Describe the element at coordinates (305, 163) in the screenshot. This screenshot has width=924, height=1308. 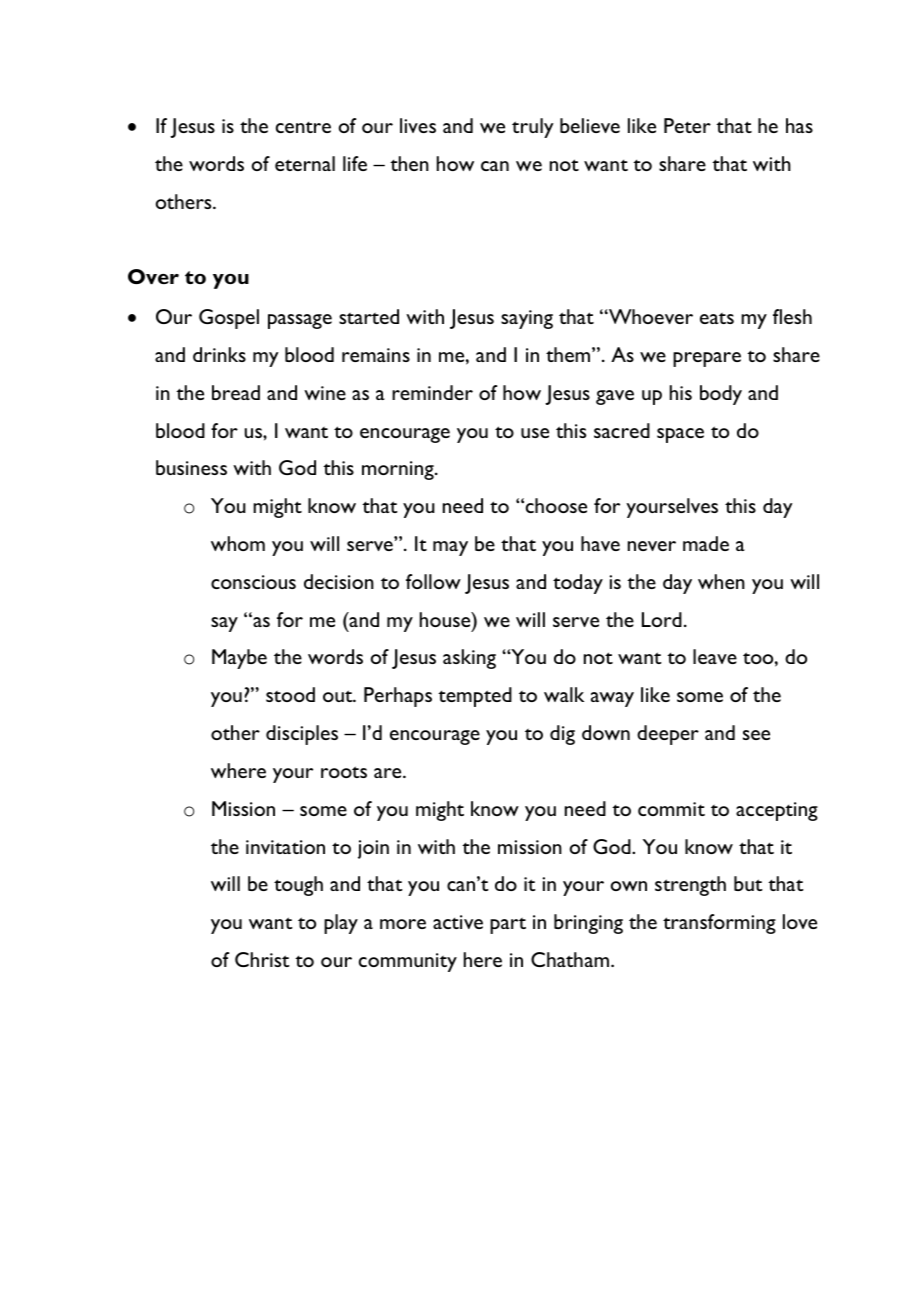
I see `eternal` at that location.
